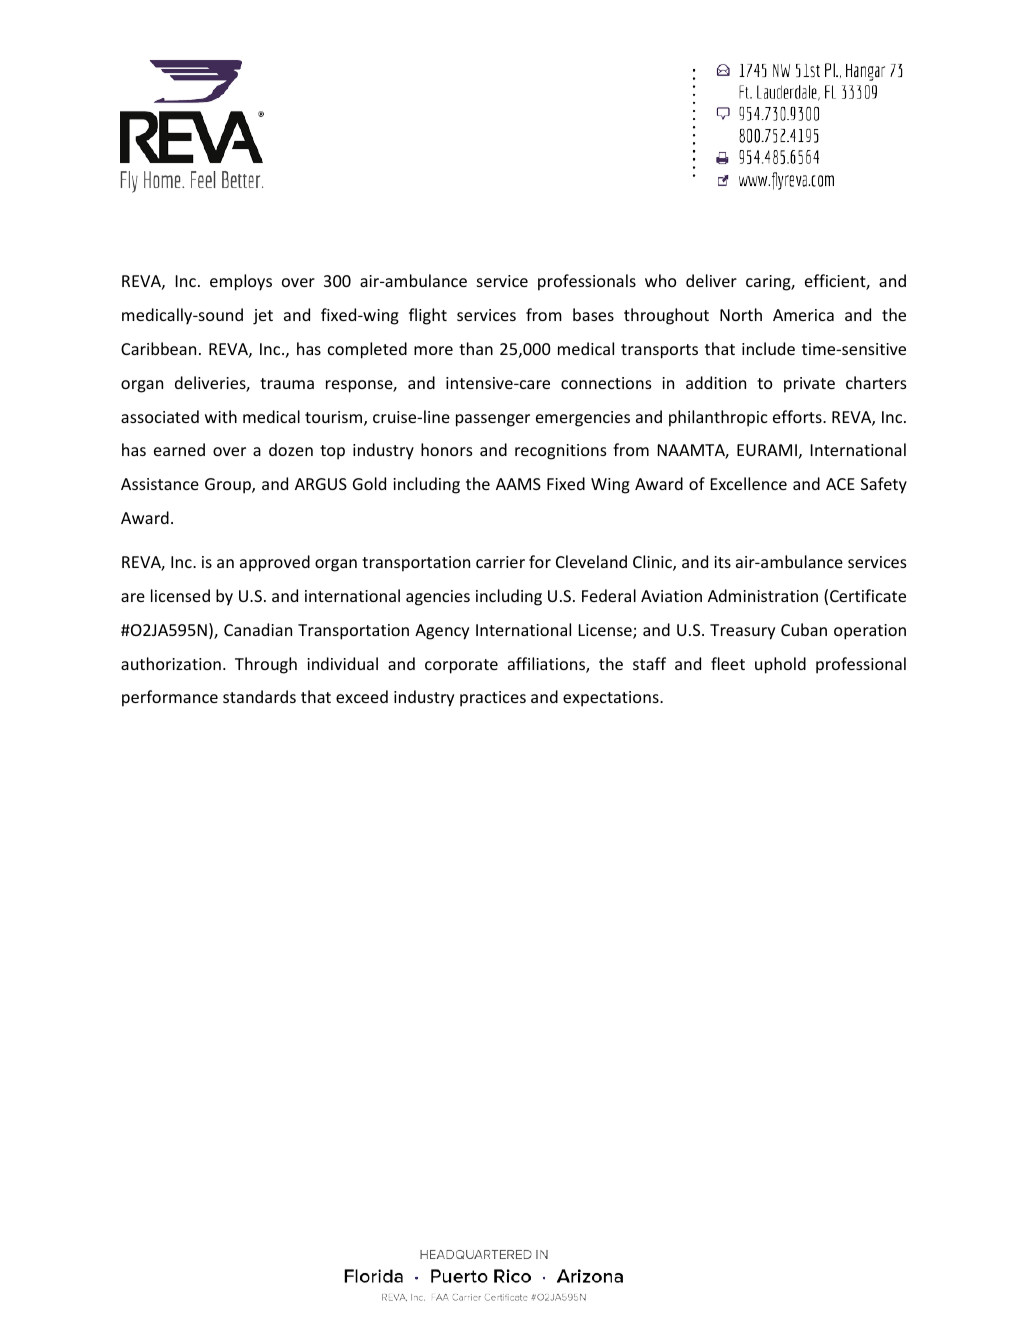 Image resolution: width=1028 pixels, height=1330 pixels. What do you see at coordinates (593, 314) in the image?
I see `bases` at bounding box center [593, 314].
